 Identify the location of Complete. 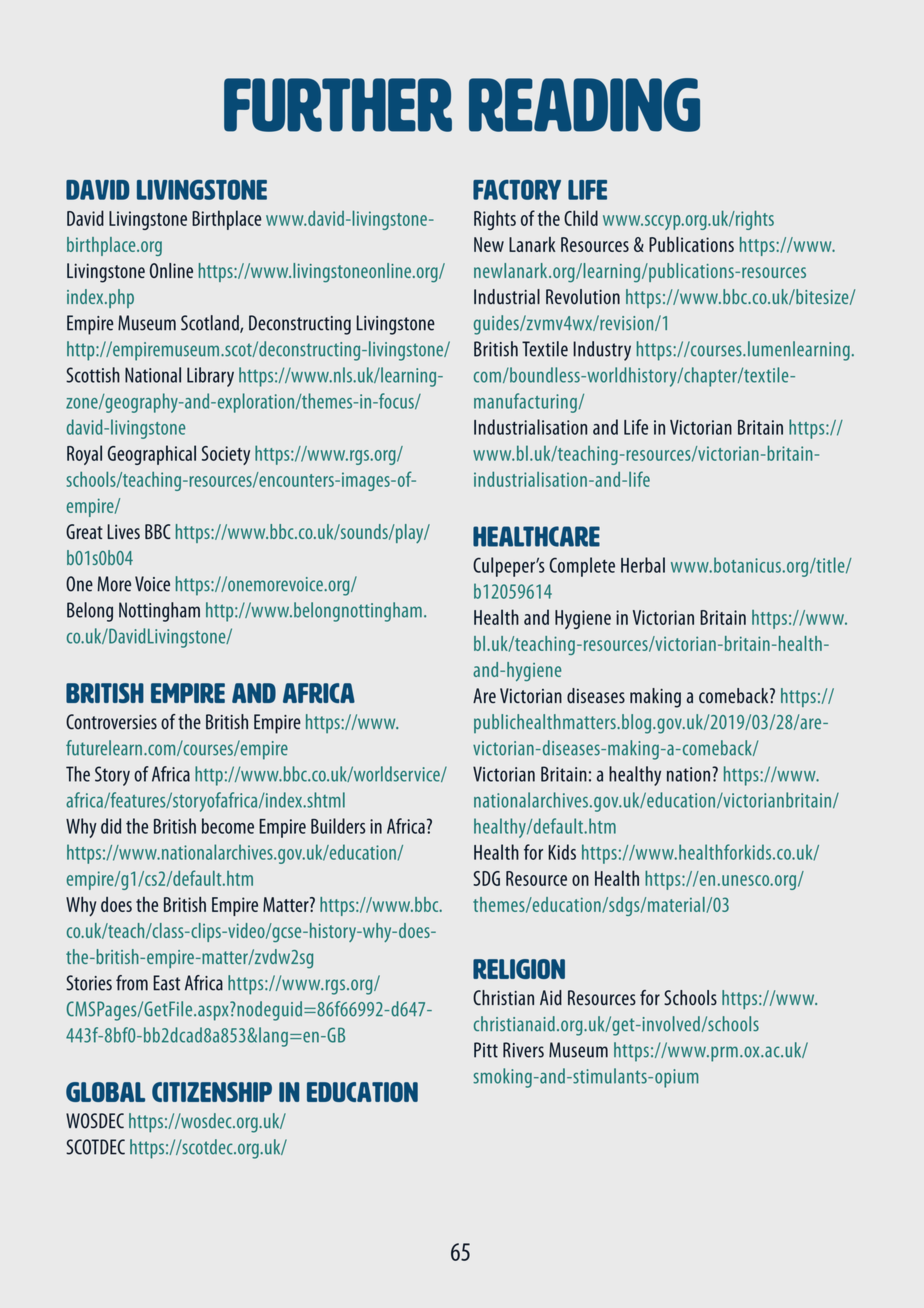
(582, 567).
